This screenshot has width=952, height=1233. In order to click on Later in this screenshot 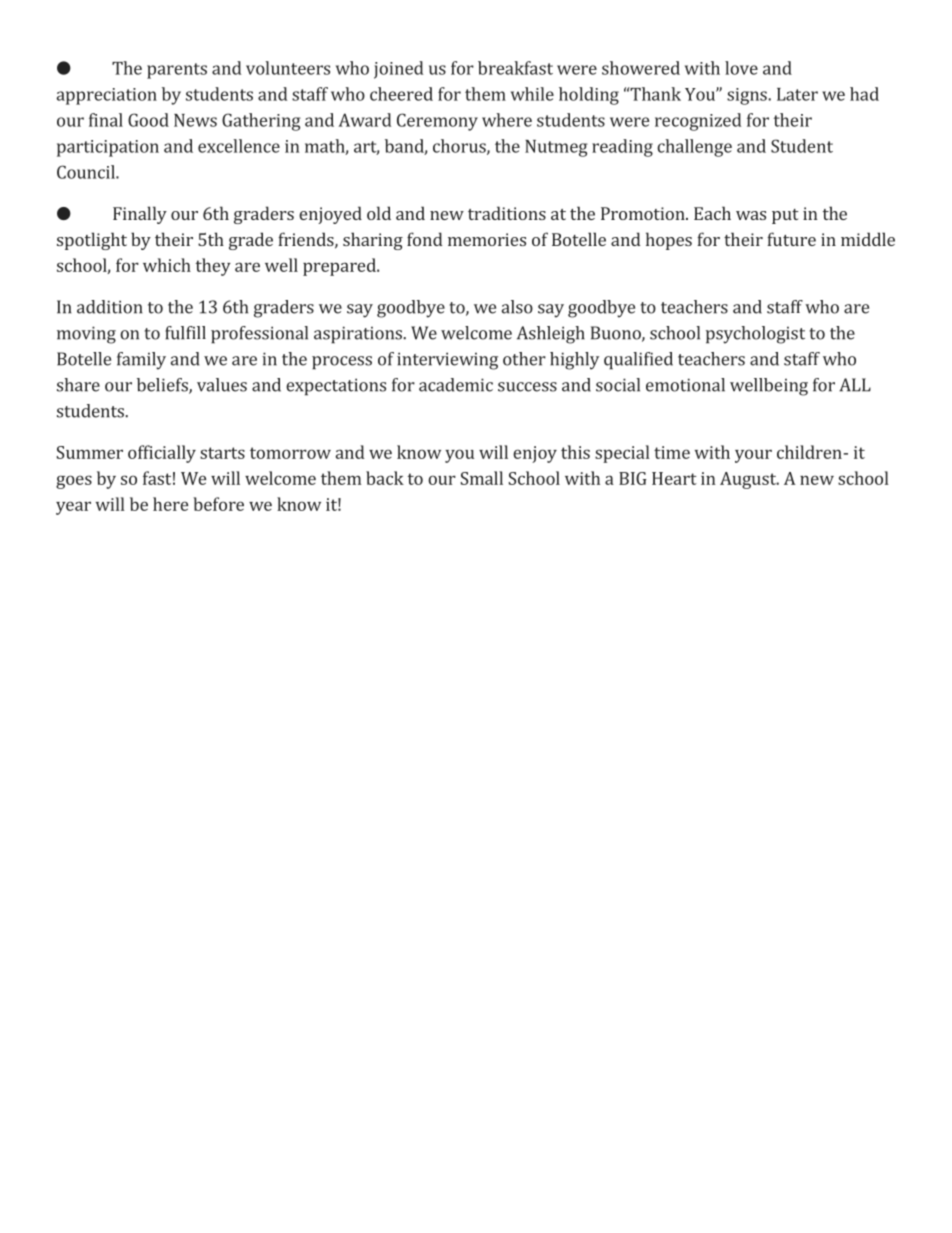, I will do `click(797, 94)`.
